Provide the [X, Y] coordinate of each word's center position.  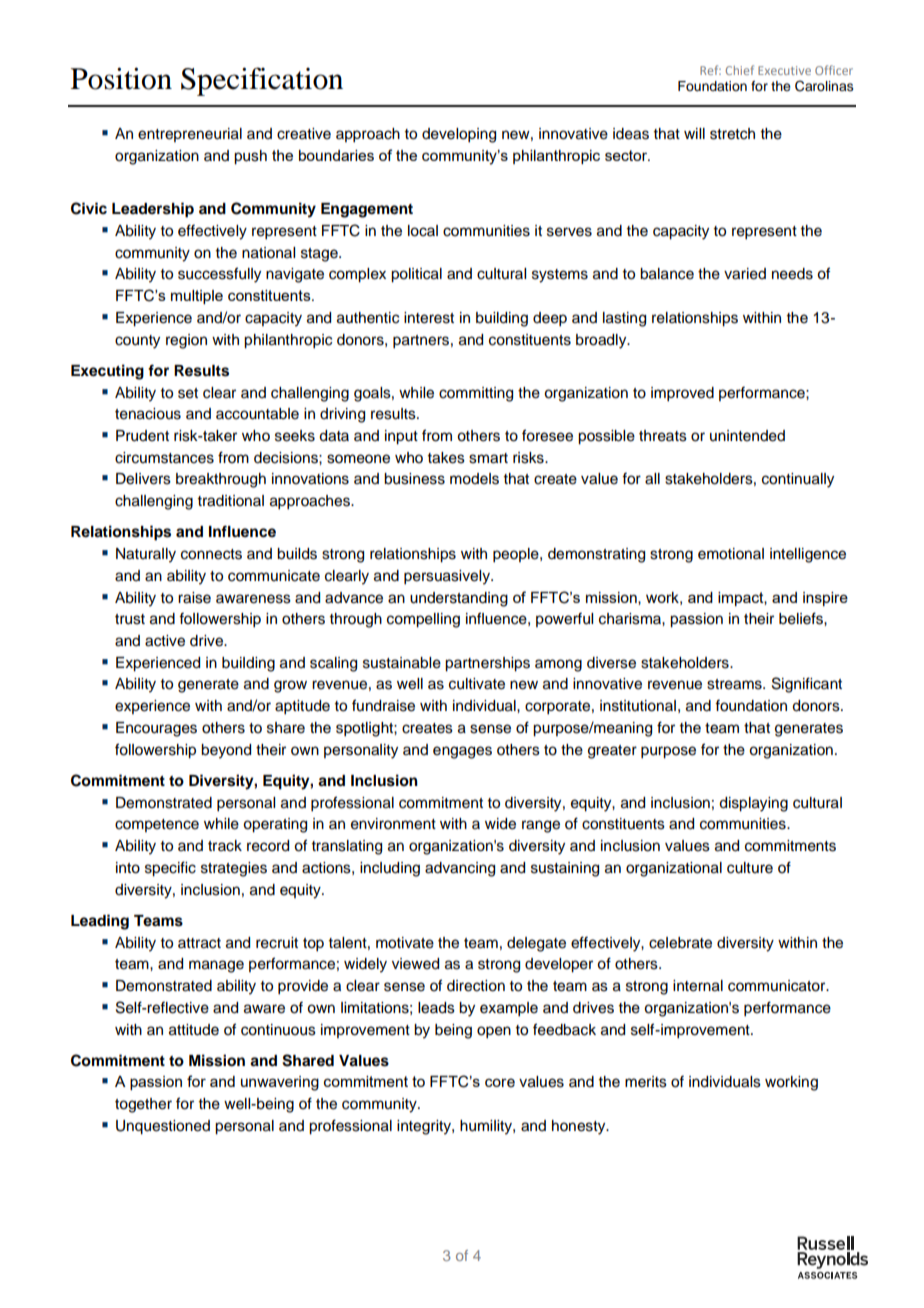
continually [798, 480]
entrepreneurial [190, 135]
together [143, 1105]
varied [745, 274]
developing [459, 135]
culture [750, 868]
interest [429, 318]
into [128, 868]
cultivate [477, 684]
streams [735, 684]
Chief [740, 70]
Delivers [143, 479]
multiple [197, 297]
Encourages [156, 729]
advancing [460, 869]
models [474, 479]
